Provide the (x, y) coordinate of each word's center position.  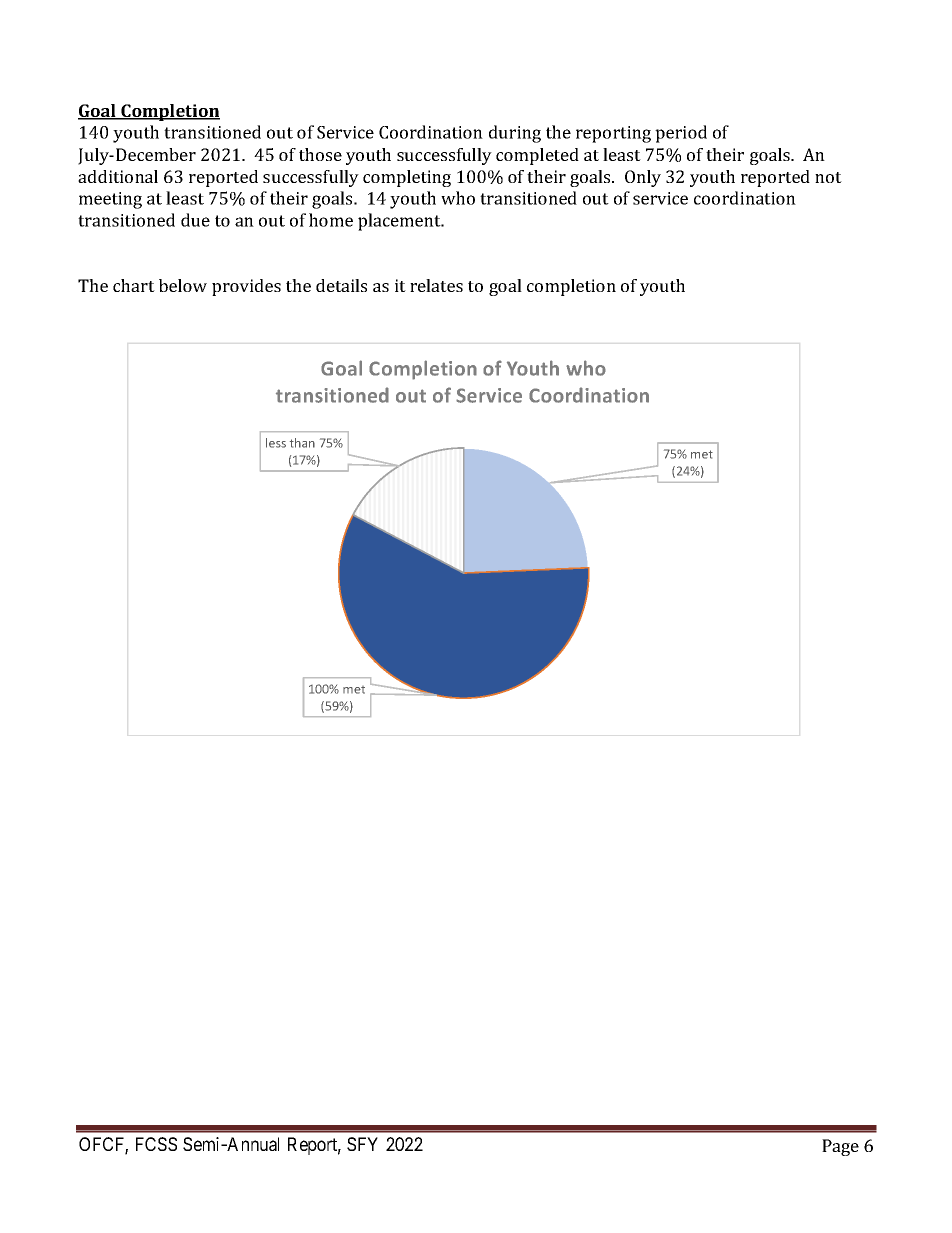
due (195, 220)
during (515, 134)
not (828, 177)
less (276, 443)
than (302, 443)
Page (840, 1147)
